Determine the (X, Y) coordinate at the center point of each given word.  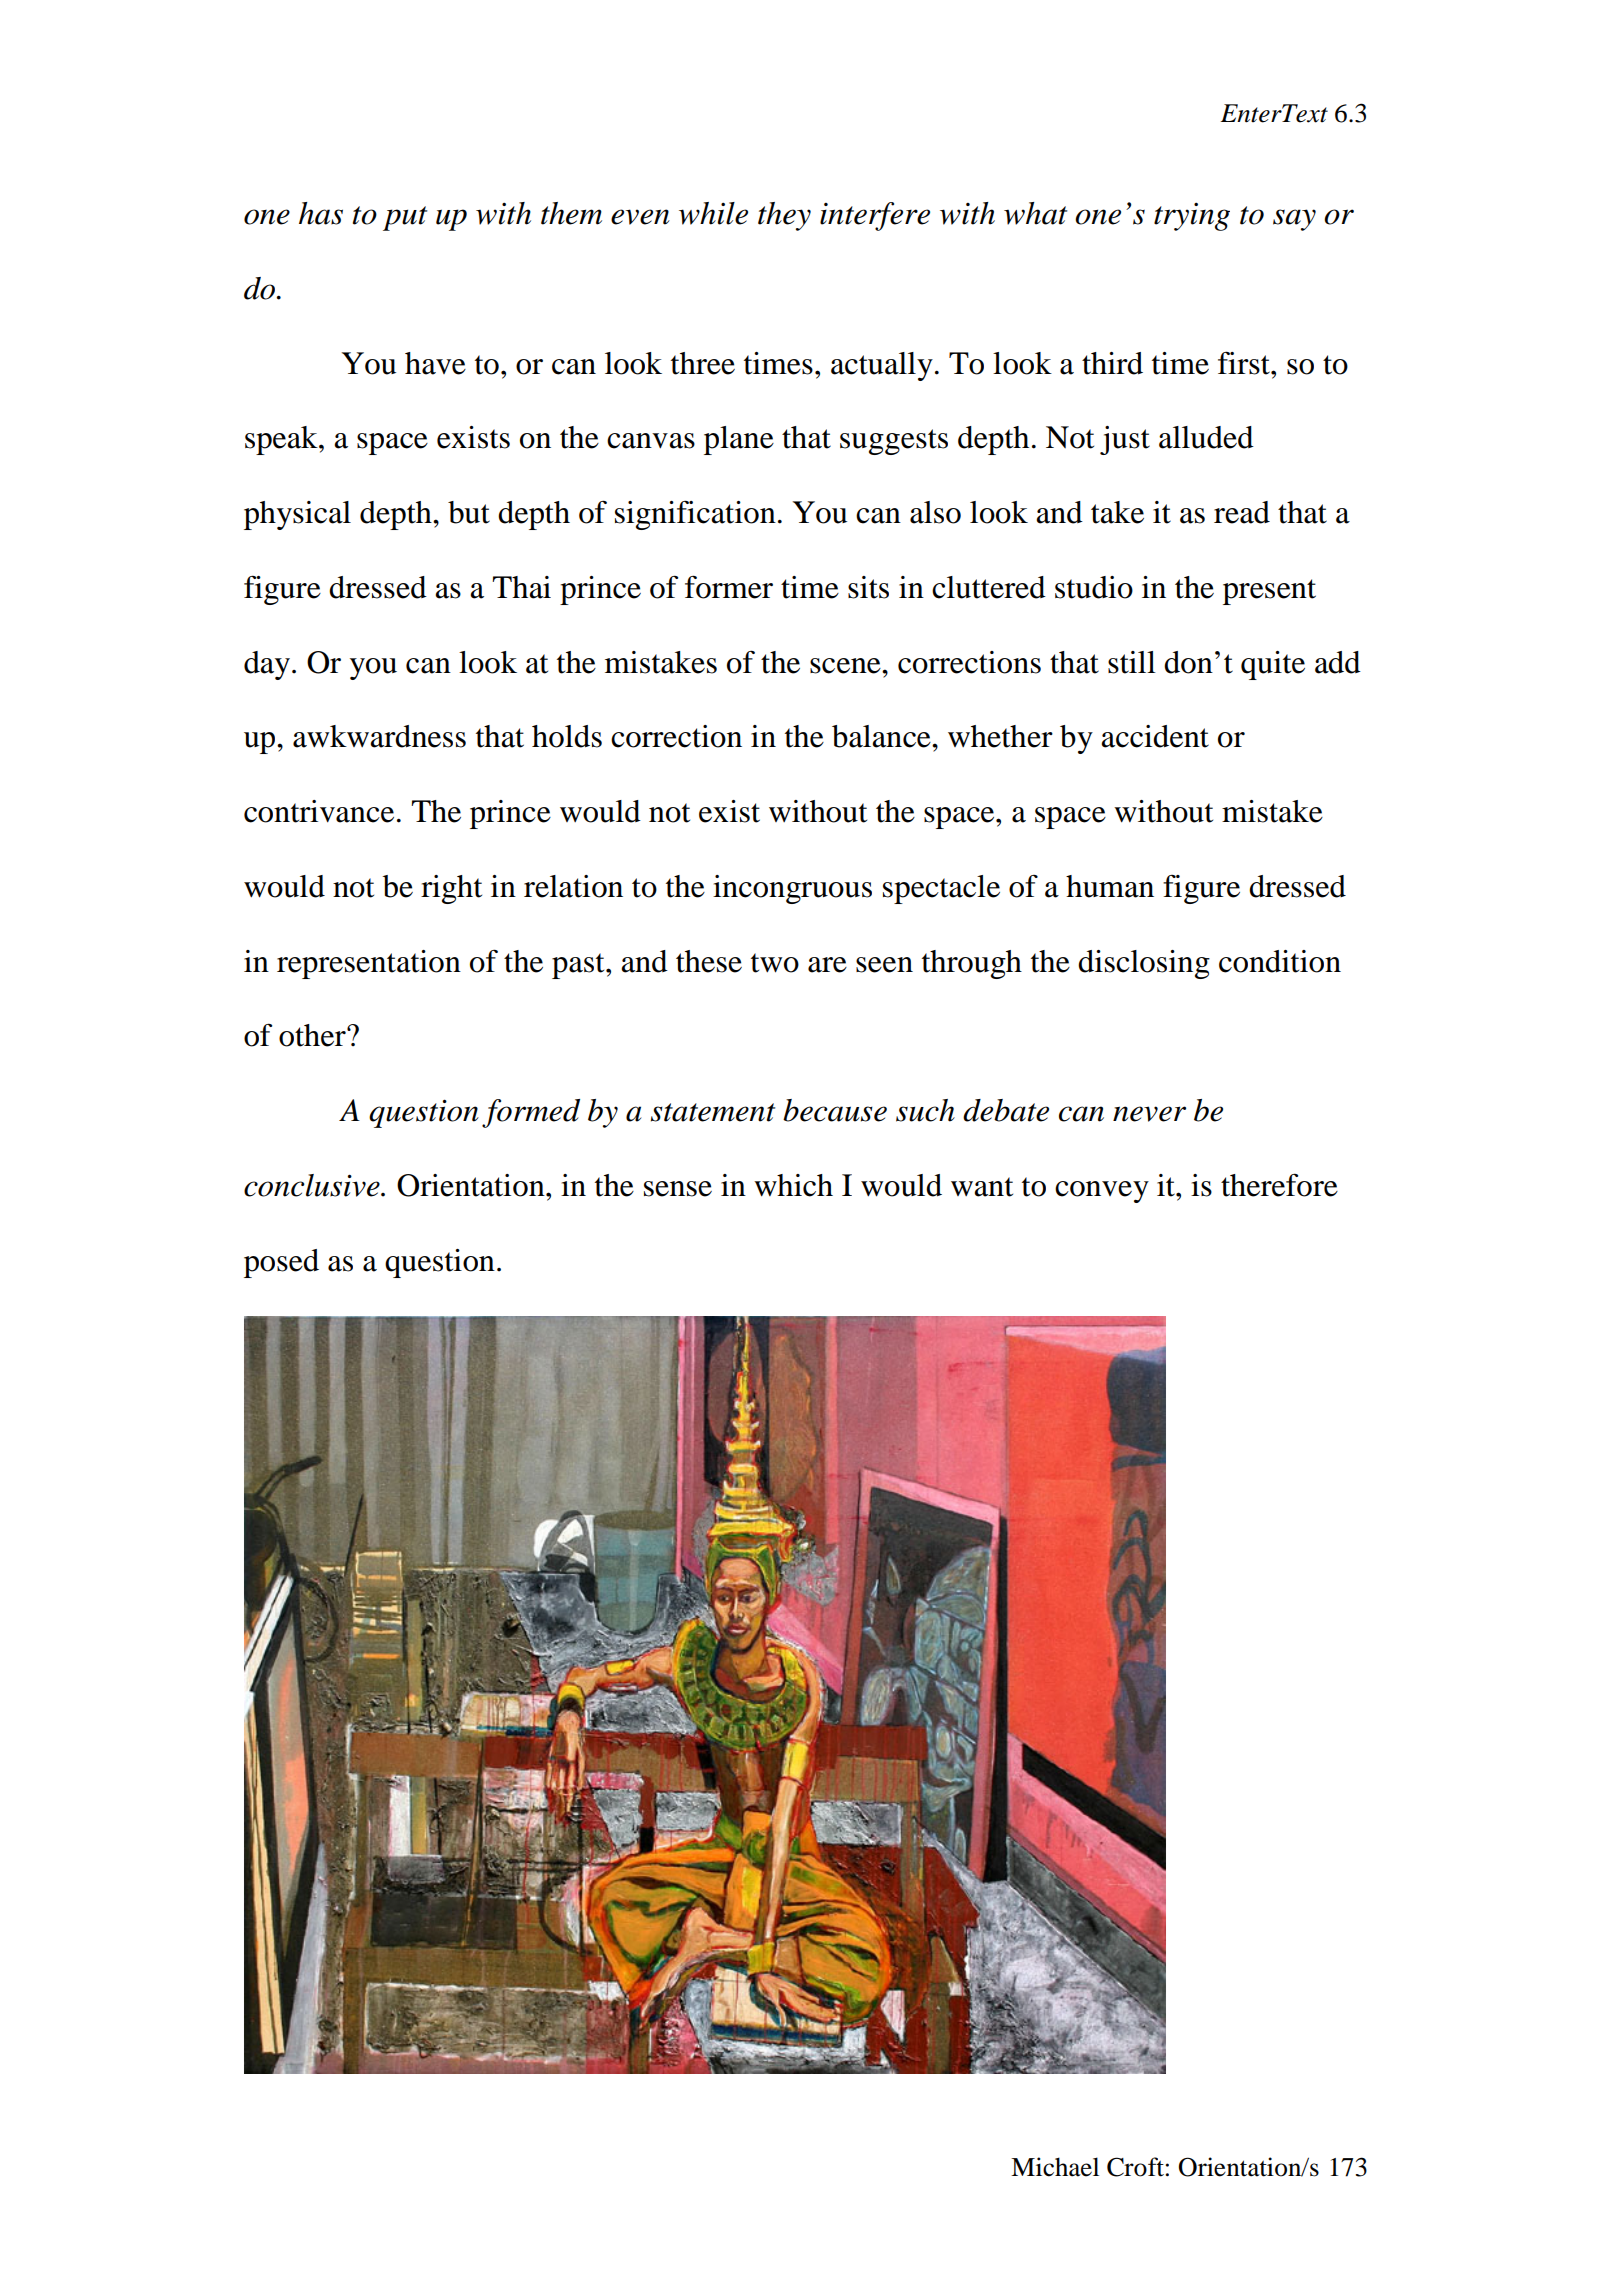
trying (1192, 217)
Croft (1135, 2167)
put (405, 218)
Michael (1055, 2167)
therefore (1279, 1185)
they (784, 216)
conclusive (313, 1185)
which (793, 1185)
